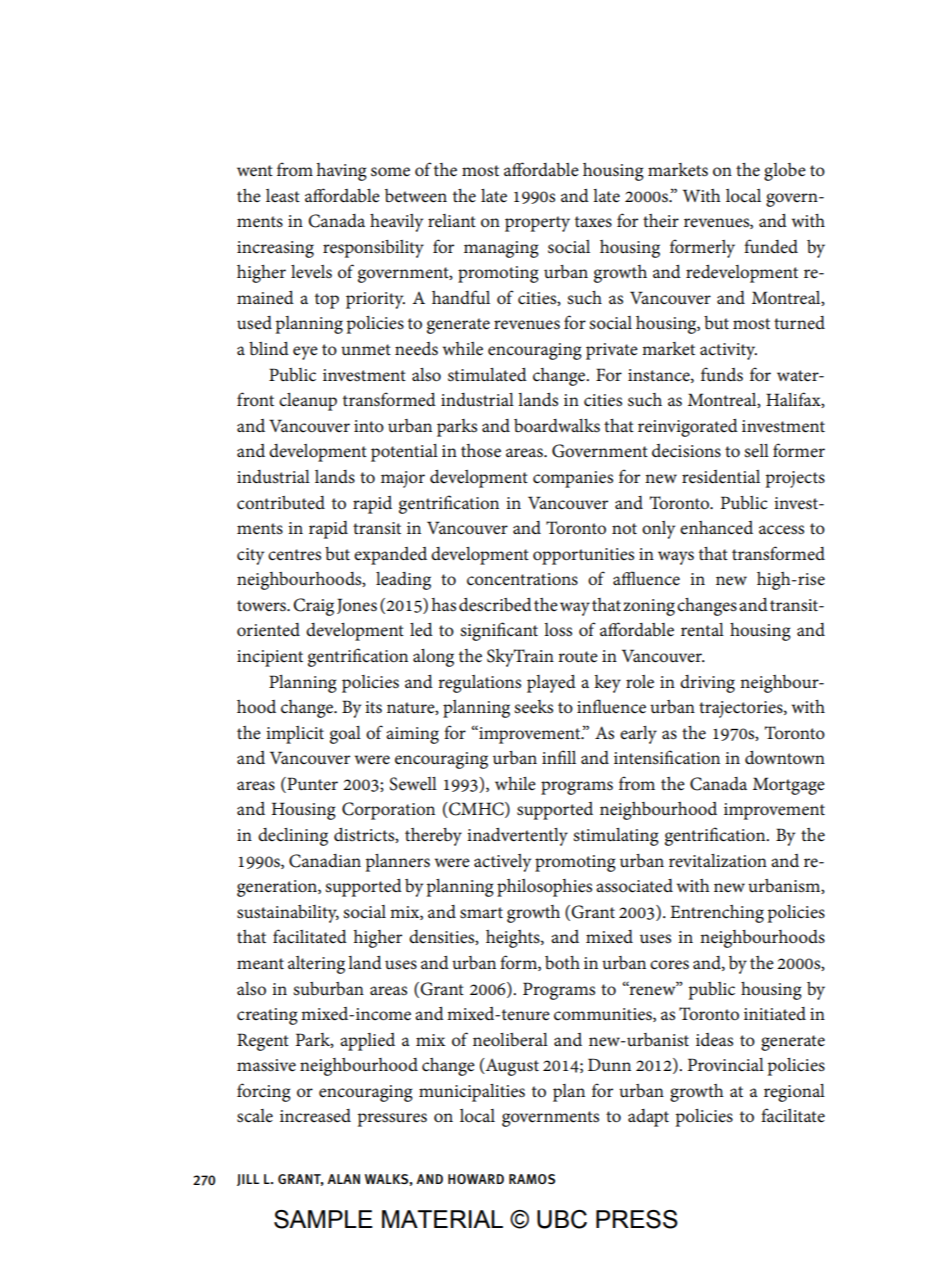 This screenshot has height=1270, width=952. What do you see at coordinates (283, 196) in the screenshot?
I see `least` at bounding box center [283, 196].
